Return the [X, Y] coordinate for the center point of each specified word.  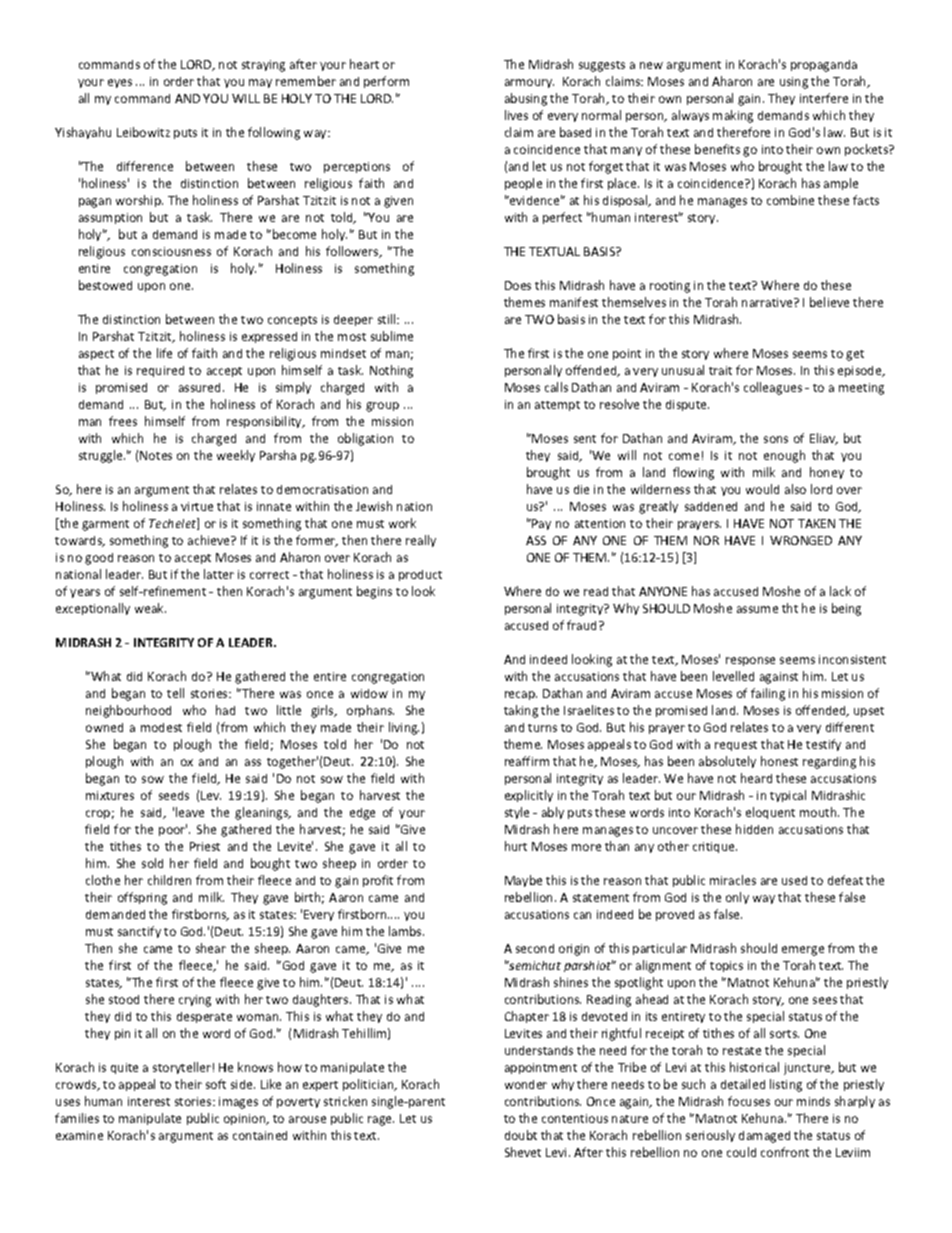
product [420, 575]
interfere [824, 98]
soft [216, 1084]
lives [516, 115]
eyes [120, 83]
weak [150, 608]
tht [790, 608]
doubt [521, 1135]
